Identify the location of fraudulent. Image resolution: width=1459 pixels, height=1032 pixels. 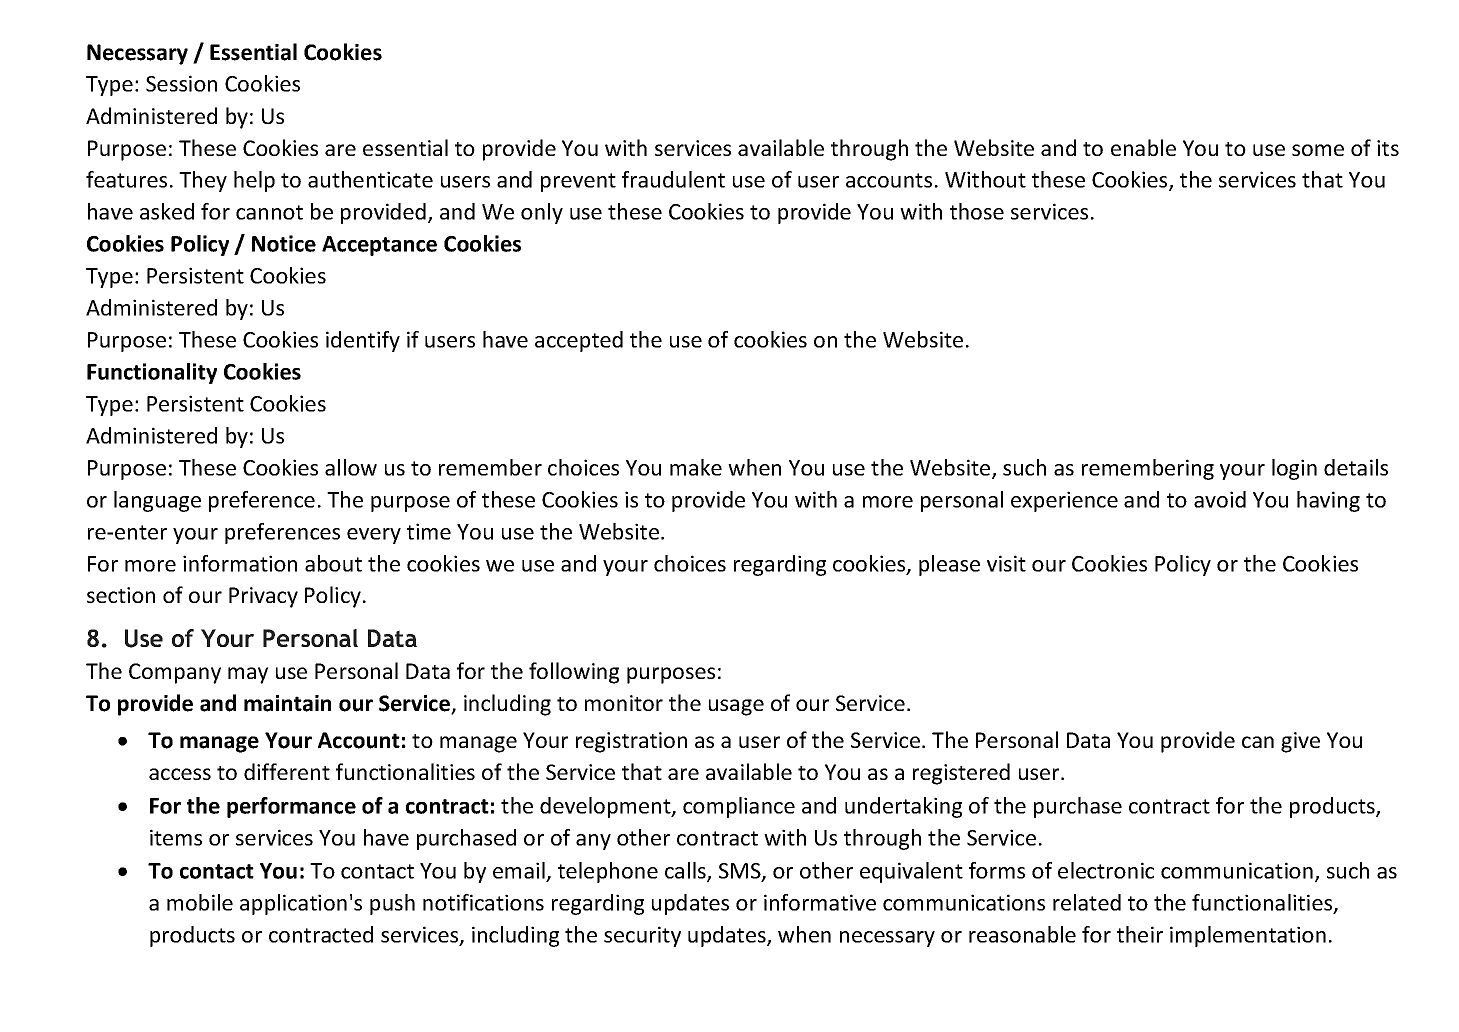
(673, 179).
